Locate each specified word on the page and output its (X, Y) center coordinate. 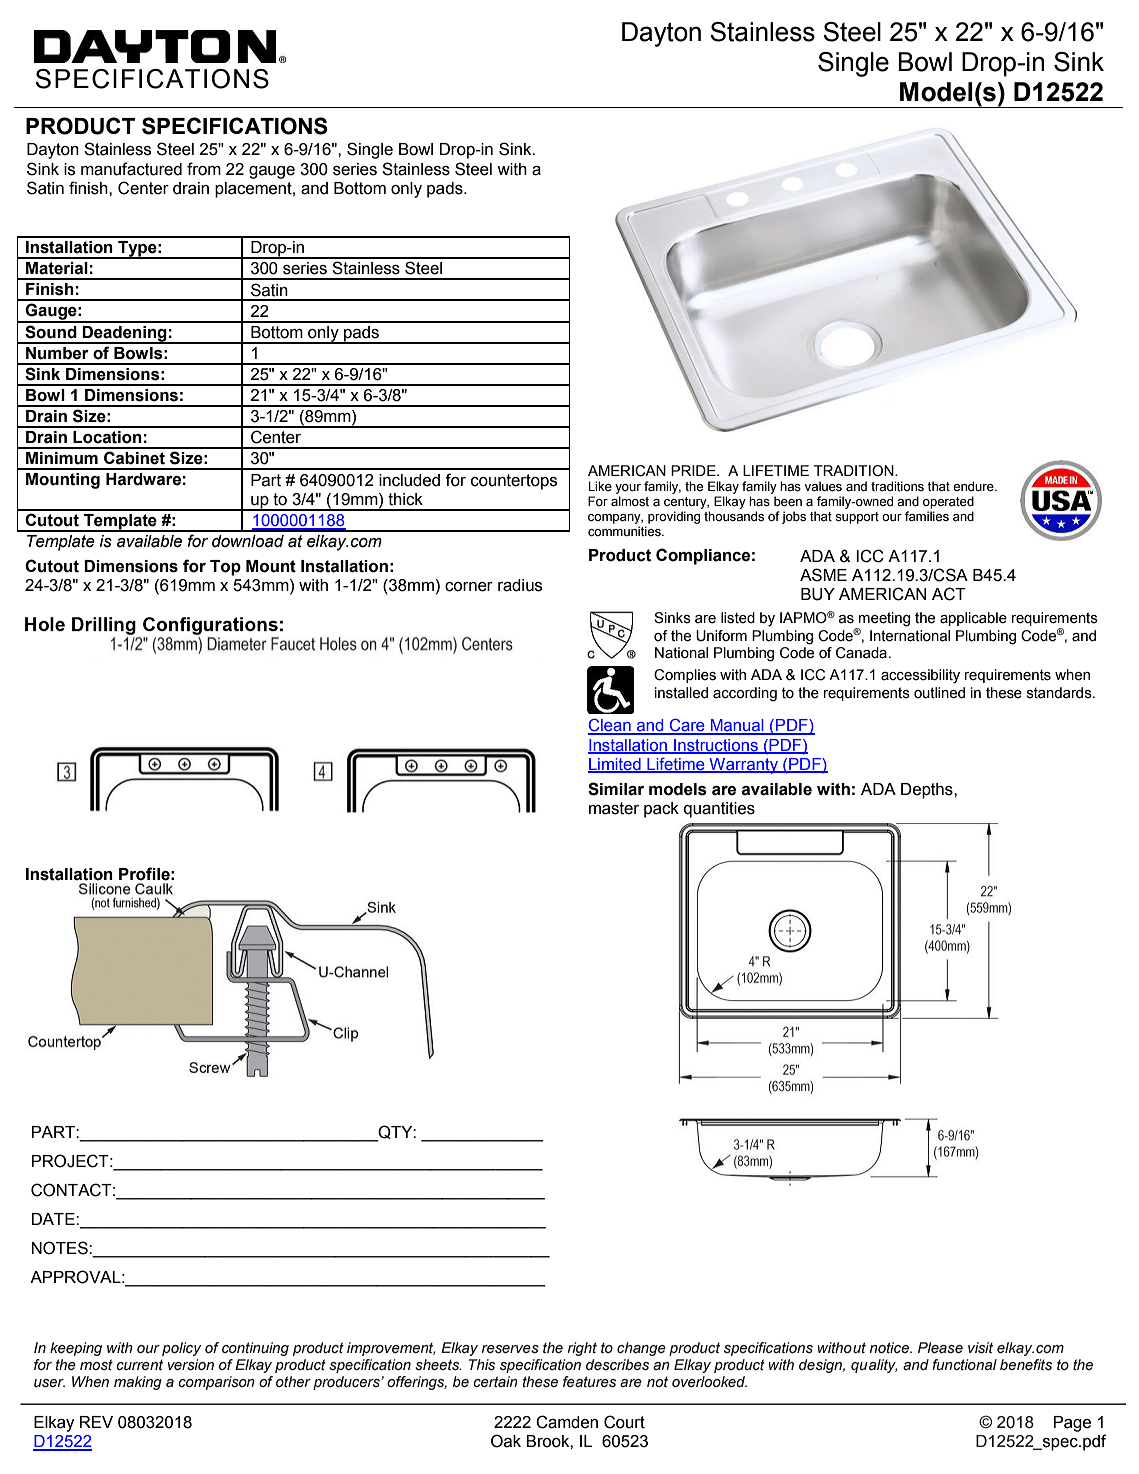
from (204, 169)
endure (974, 486)
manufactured (131, 169)
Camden (567, 1422)
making (138, 1383)
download (248, 541)
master (614, 808)
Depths (928, 791)
